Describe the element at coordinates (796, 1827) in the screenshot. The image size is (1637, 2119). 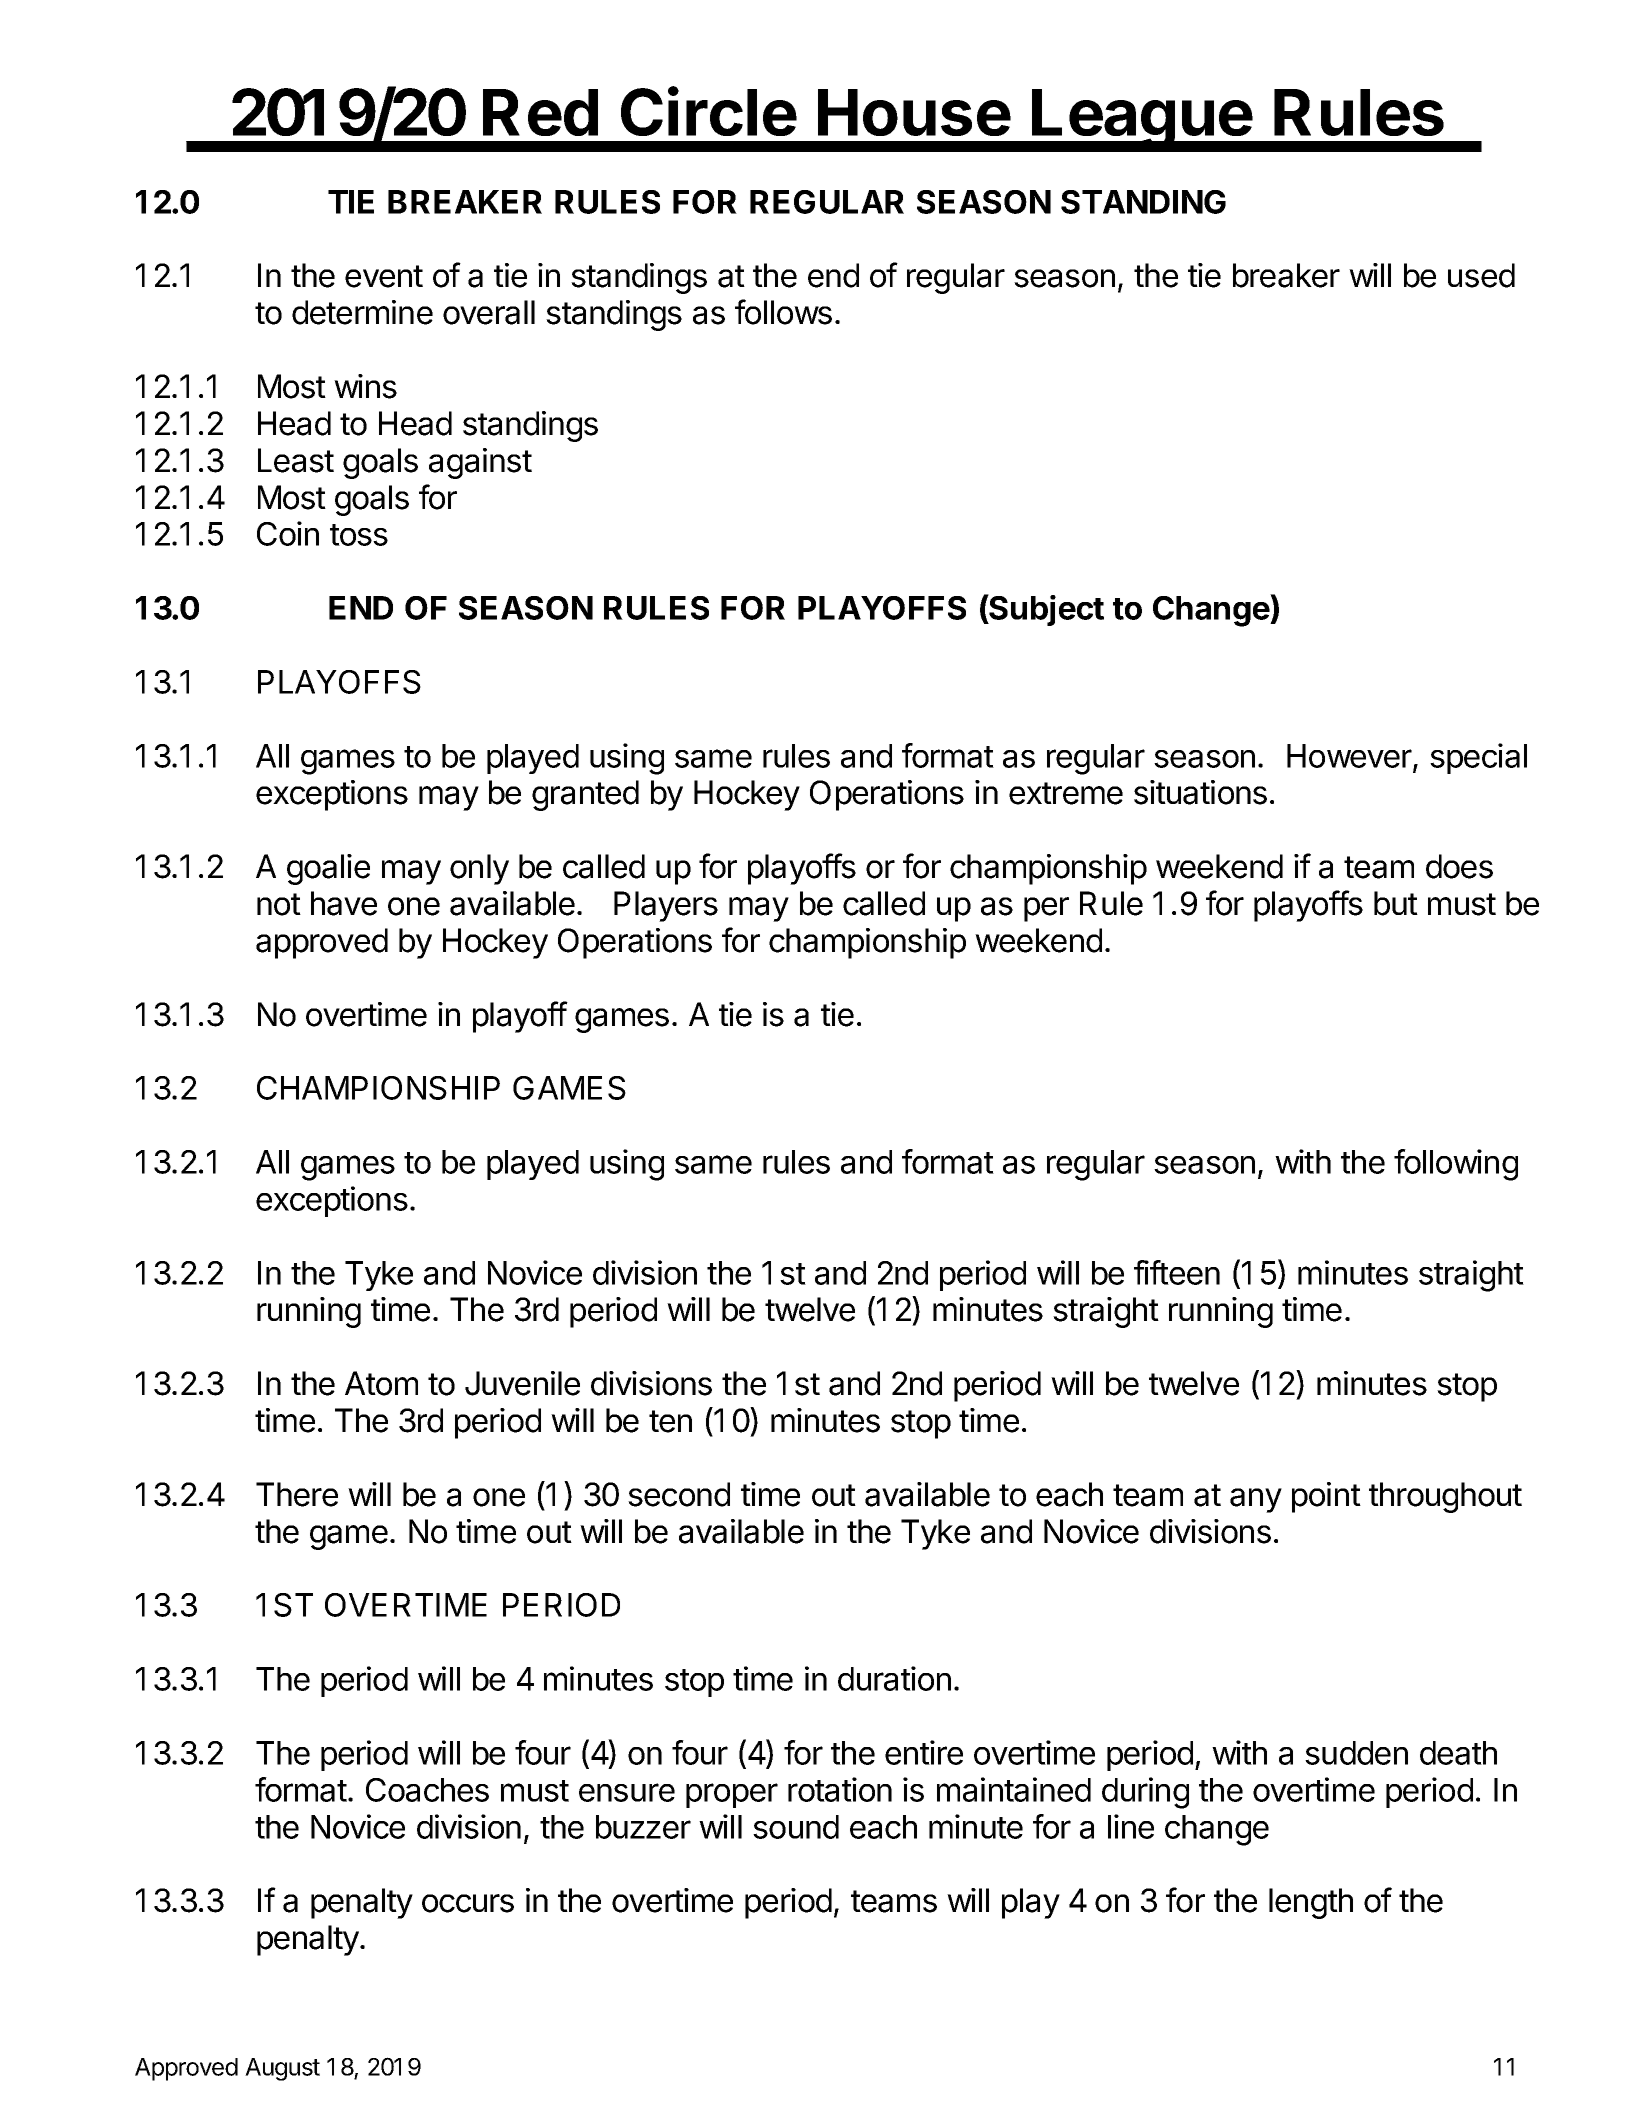
I see `sound` at that location.
